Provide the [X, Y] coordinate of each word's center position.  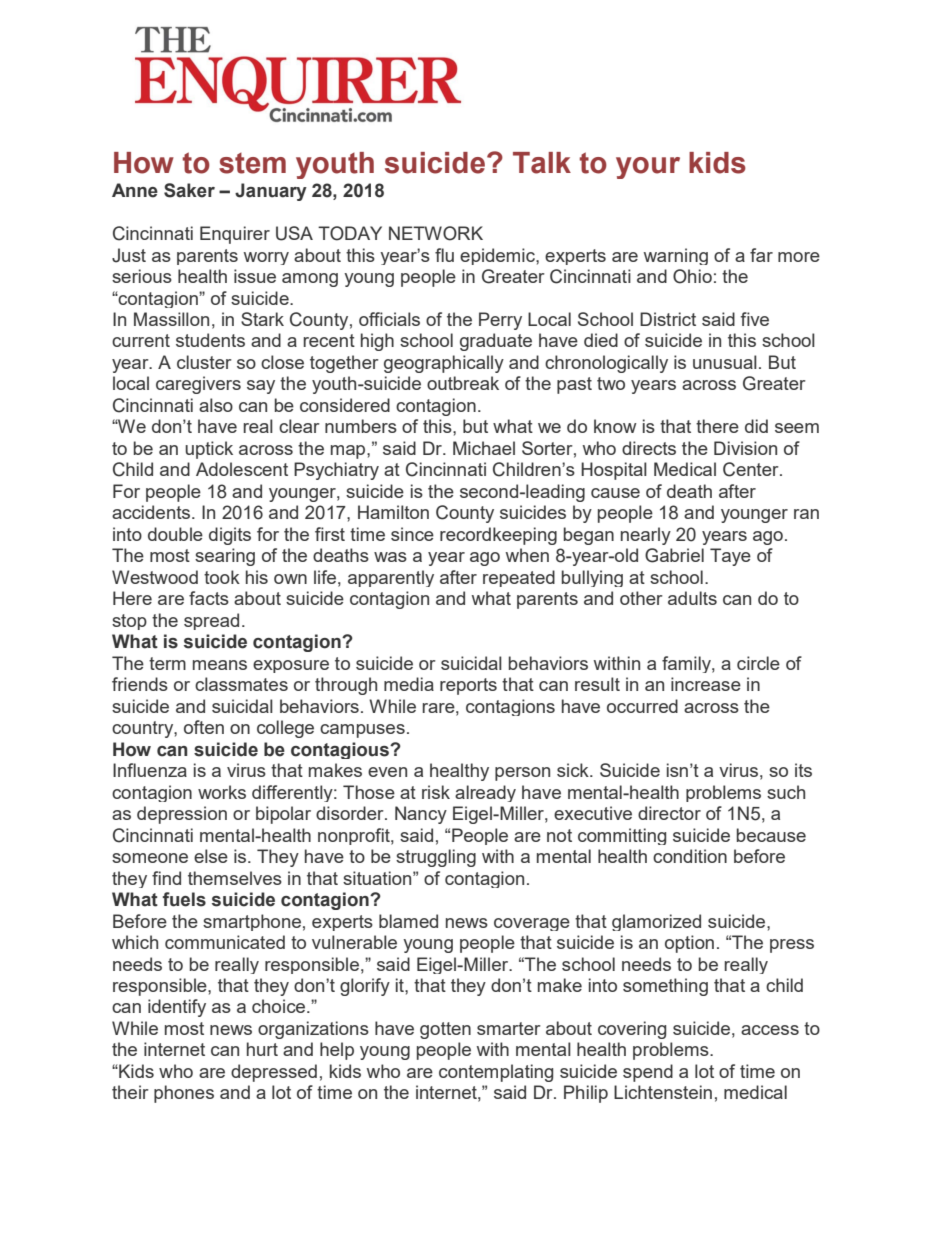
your [648, 168]
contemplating [496, 1073]
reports [468, 686]
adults [692, 598]
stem [252, 163]
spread [211, 621]
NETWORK [436, 233]
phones [184, 1094]
